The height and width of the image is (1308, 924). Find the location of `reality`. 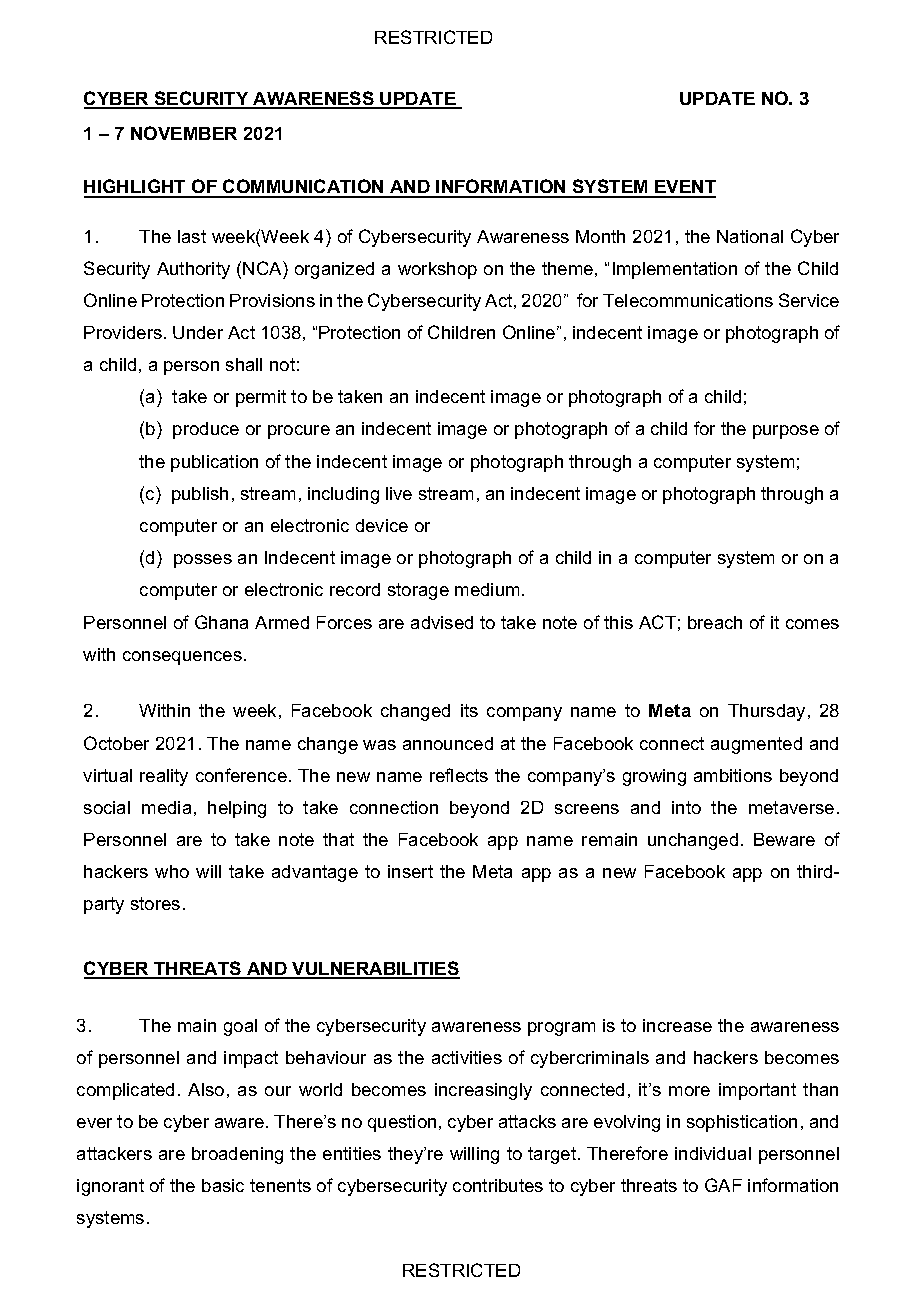

reality is located at coordinates (164, 777).
